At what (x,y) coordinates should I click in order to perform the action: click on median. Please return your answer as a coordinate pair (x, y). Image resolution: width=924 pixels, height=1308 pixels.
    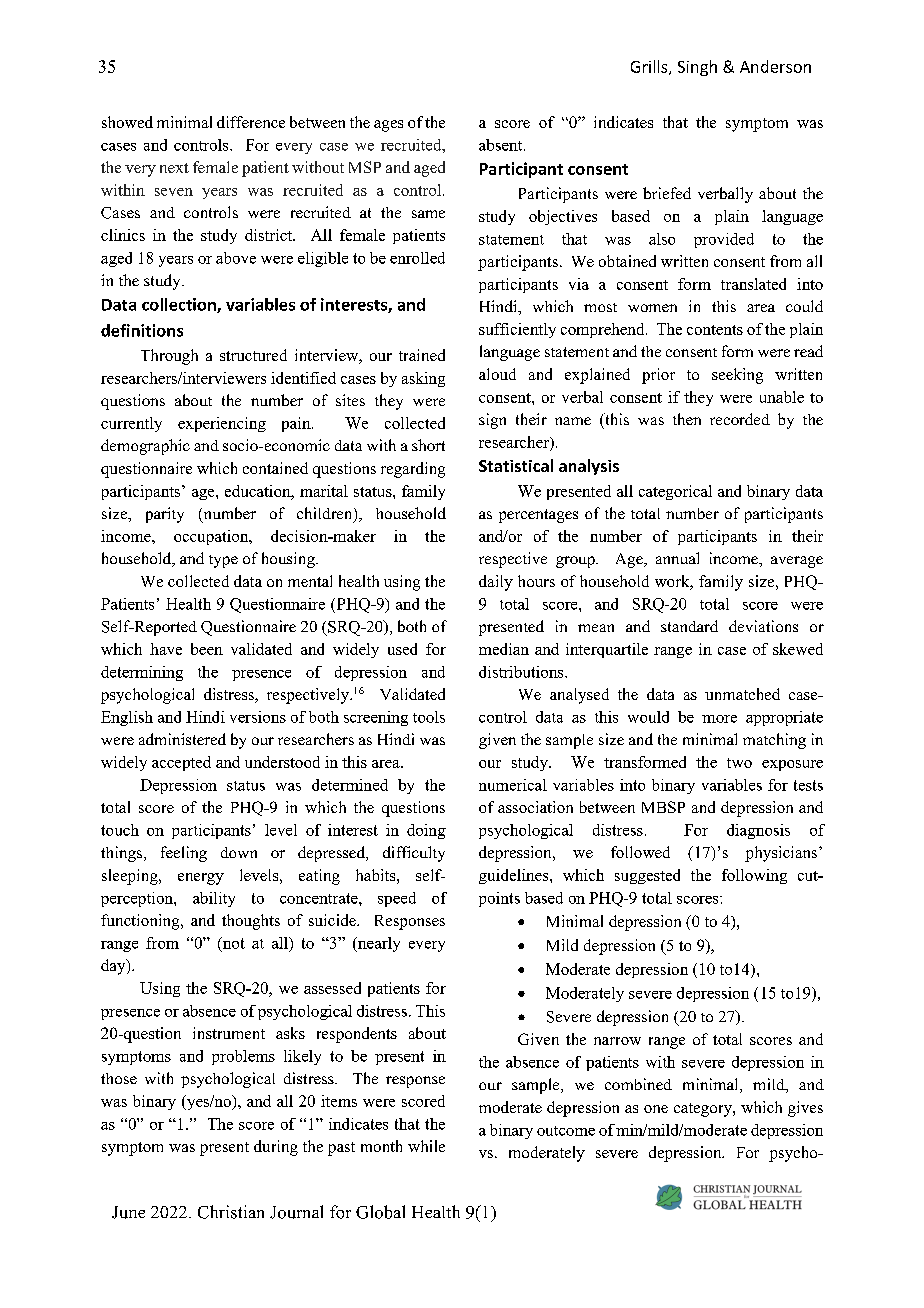
    Looking at the image, I should click on (504, 649).
